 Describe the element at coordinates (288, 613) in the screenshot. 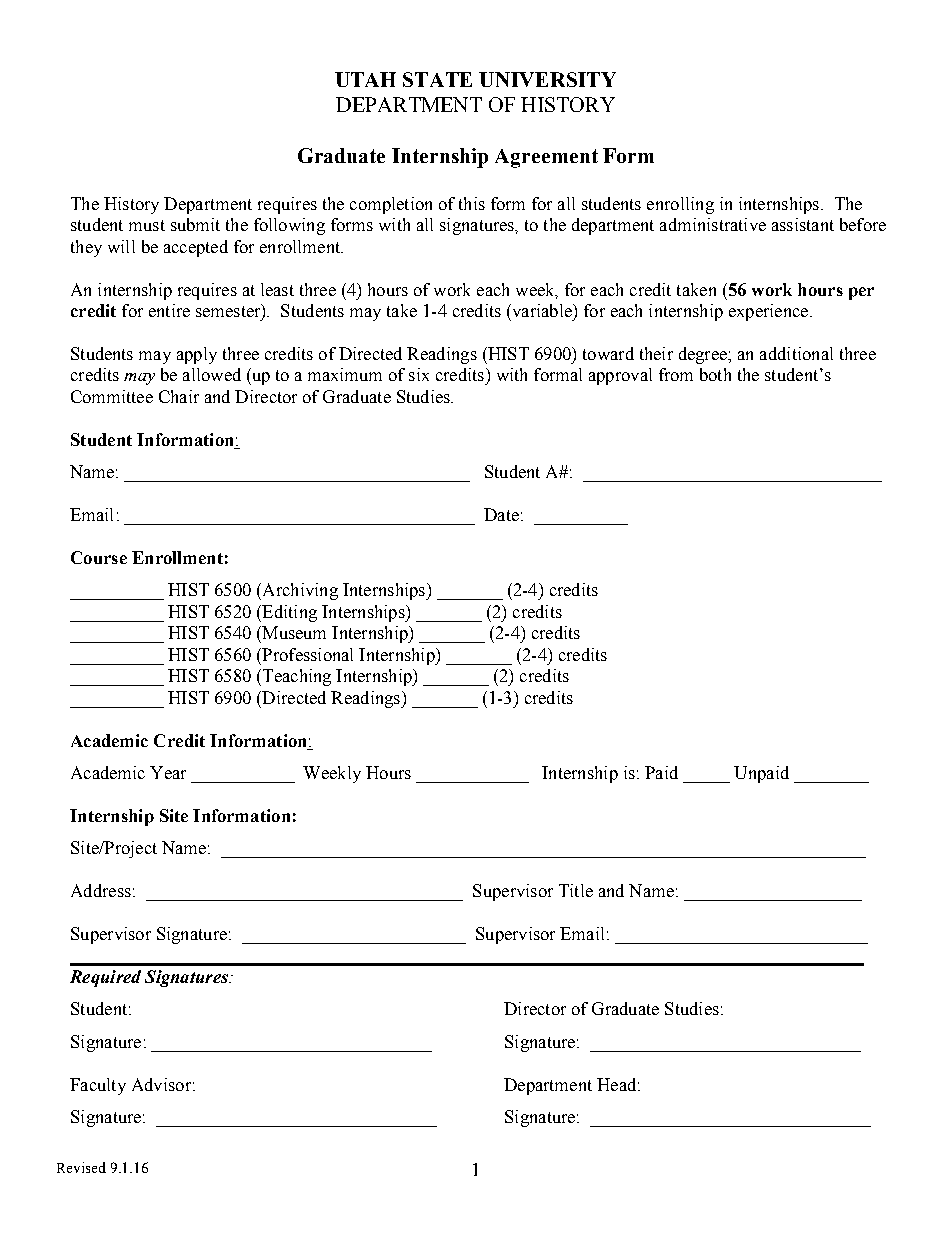

I see `Editing` at that location.
